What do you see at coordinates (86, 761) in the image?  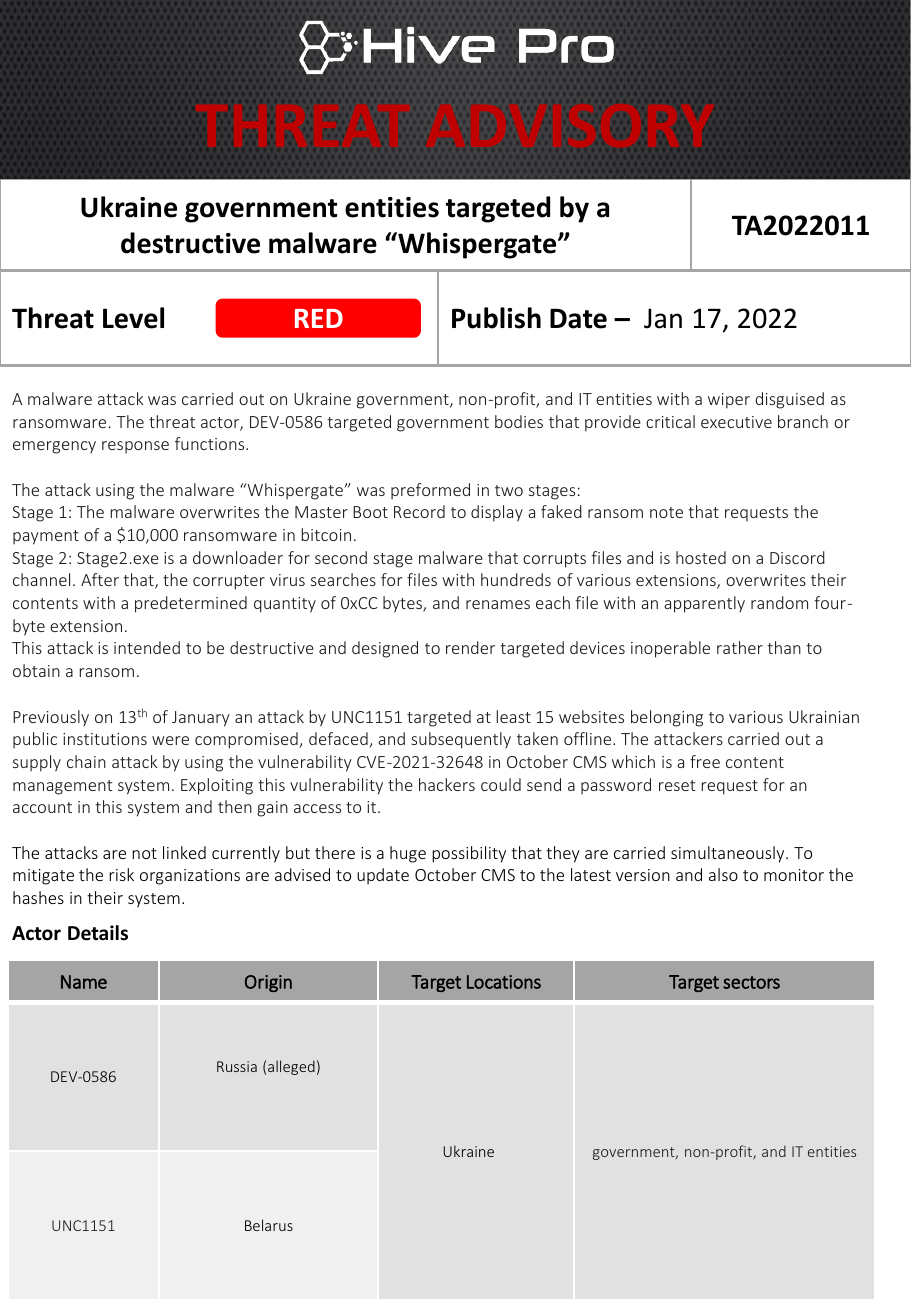 I see `chain` at bounding box center [86, 761].
